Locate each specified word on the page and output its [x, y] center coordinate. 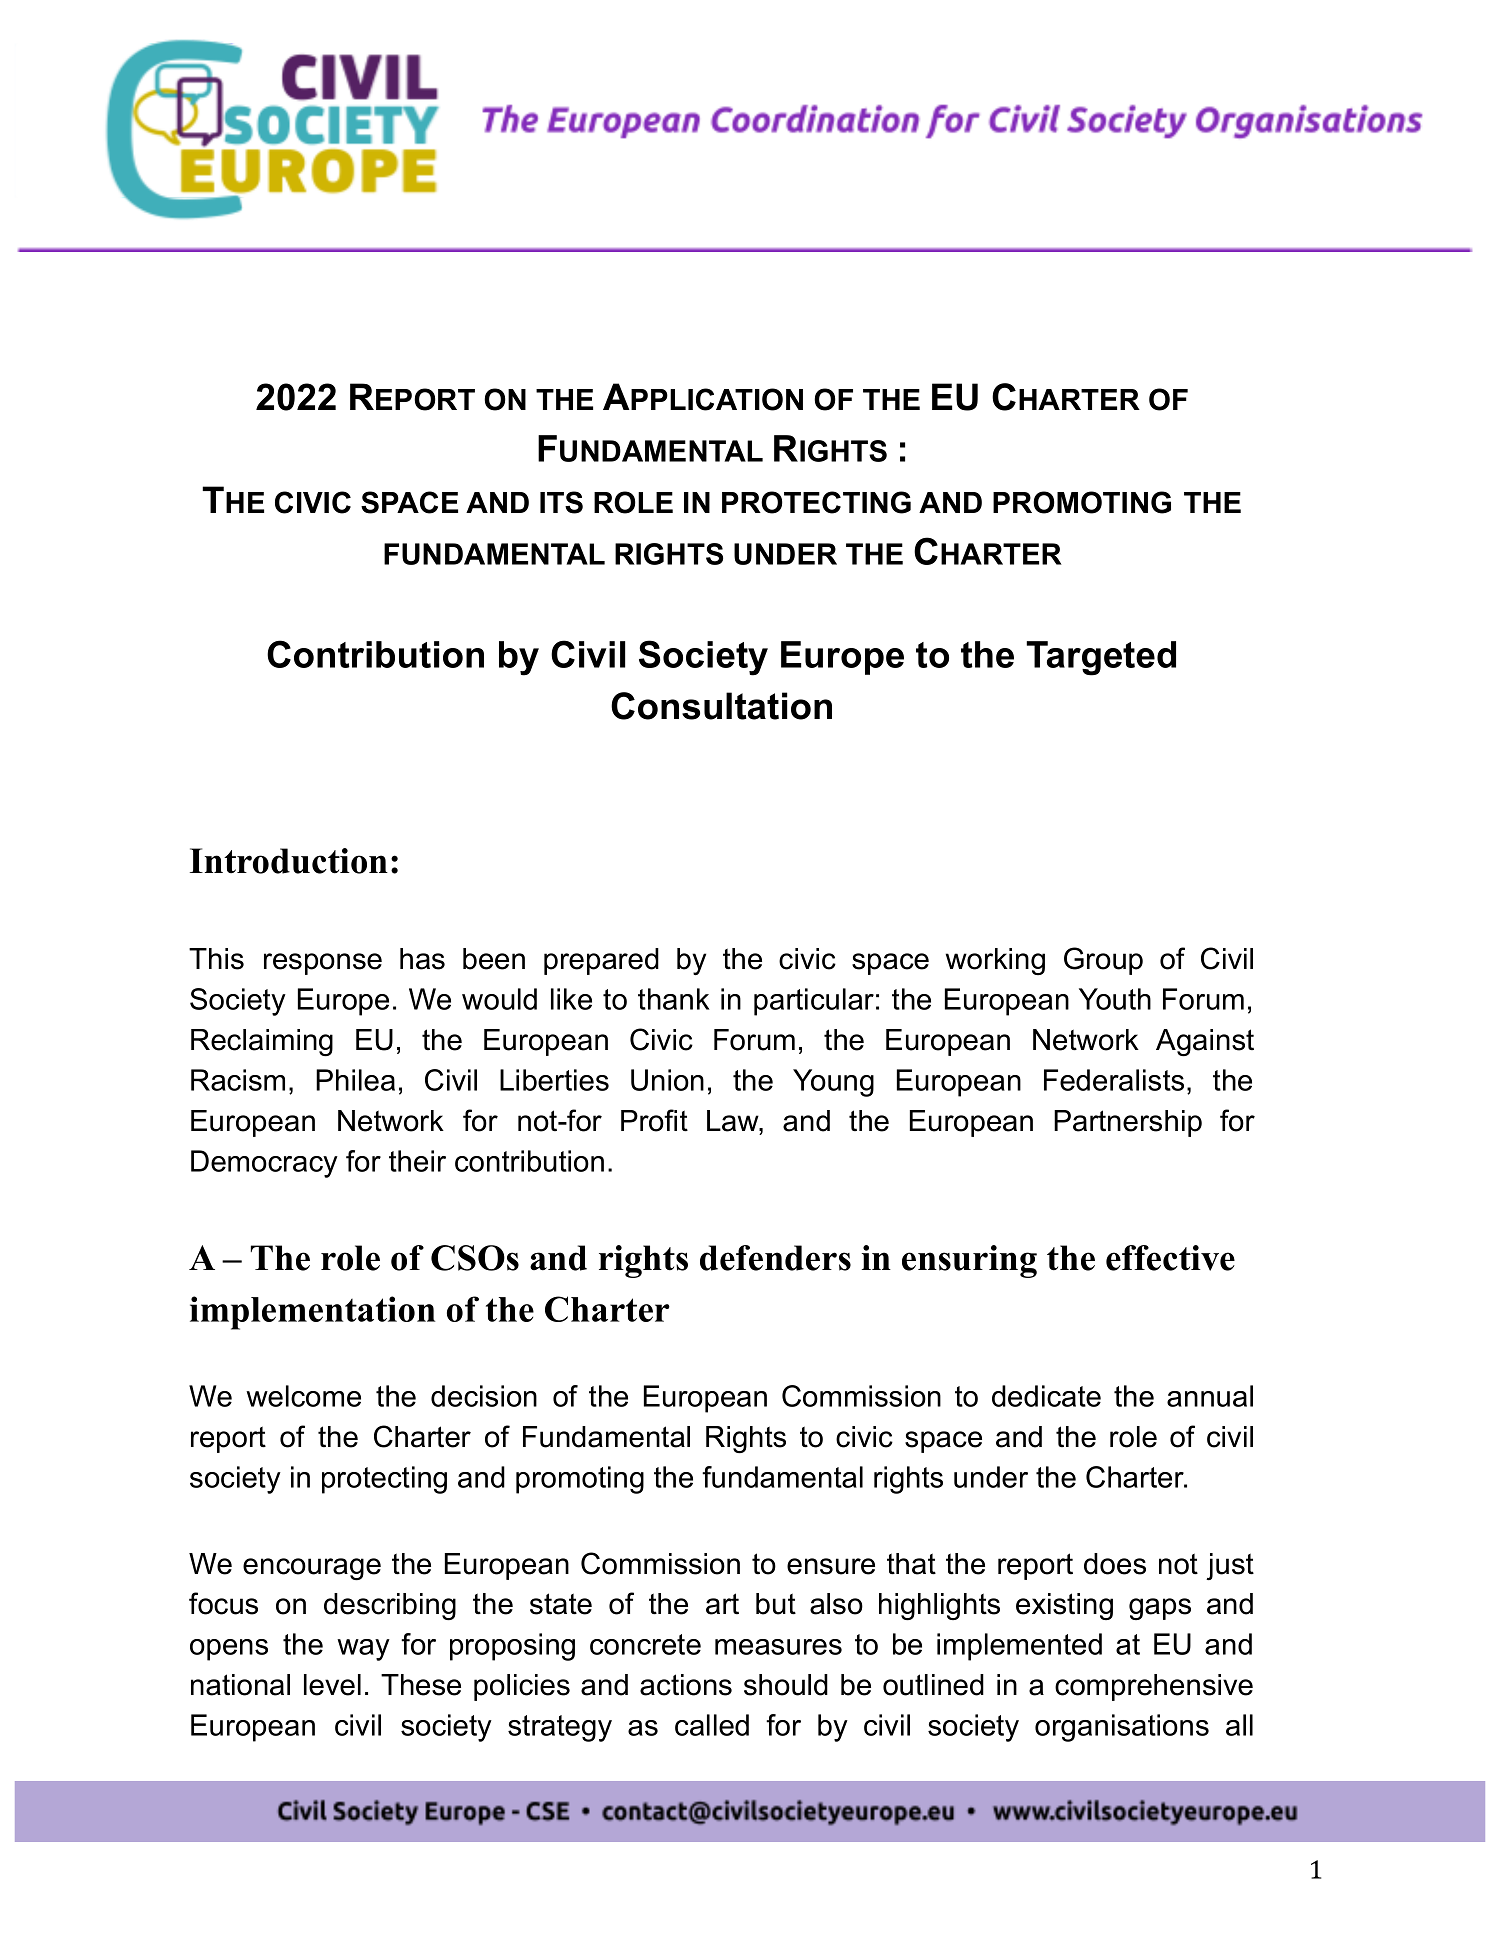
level [332, 1685]
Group [1103, 961]
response [323, 964]
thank [674, 999]
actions [686, 1685]
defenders [775, 1258]
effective [1170, 1258]
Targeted [1101, 658]
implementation [312, 1313]
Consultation [721, 706]
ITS [561, 502]
